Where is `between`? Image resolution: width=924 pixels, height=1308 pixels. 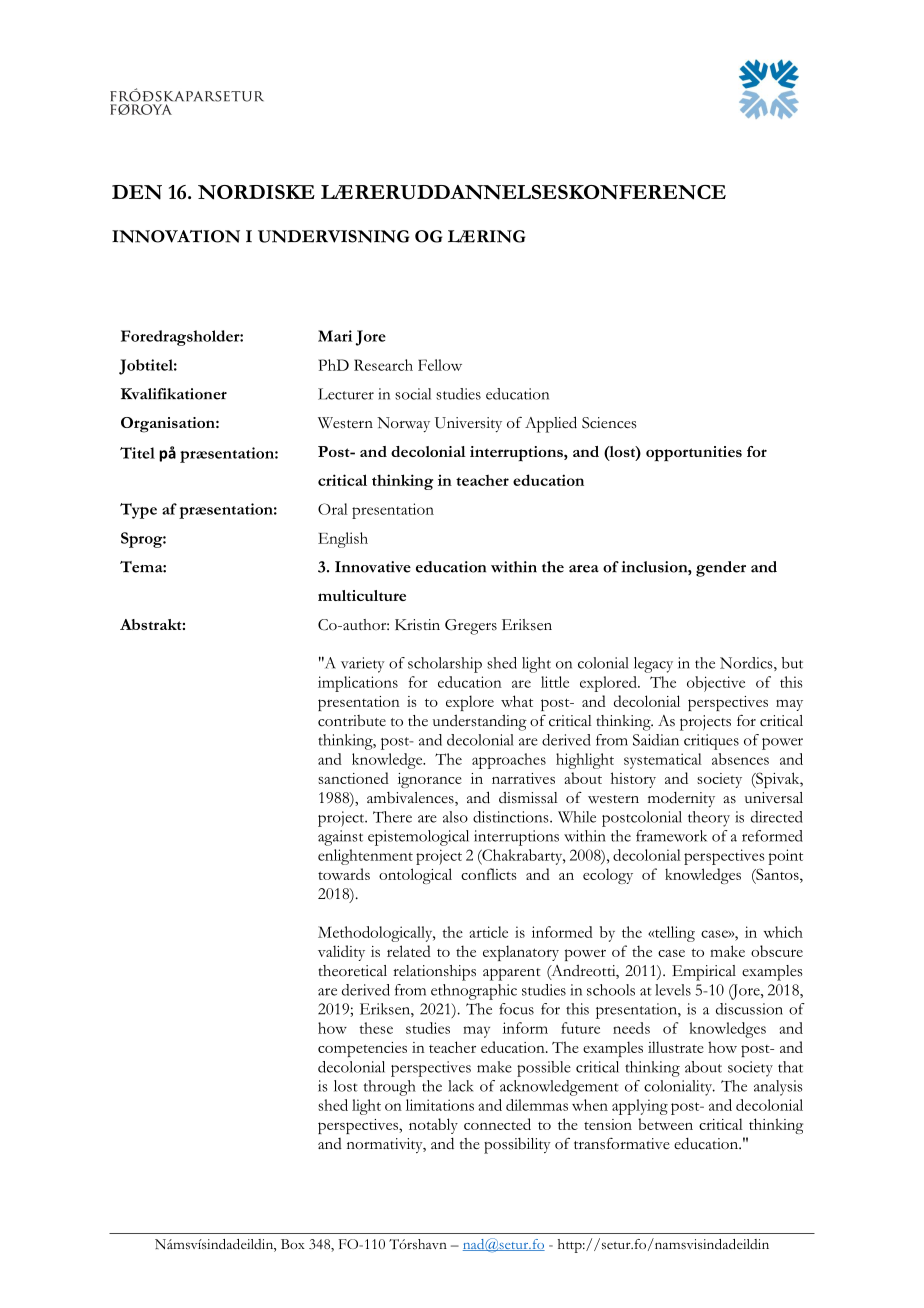
between is located at coordinates (665, 1124).
